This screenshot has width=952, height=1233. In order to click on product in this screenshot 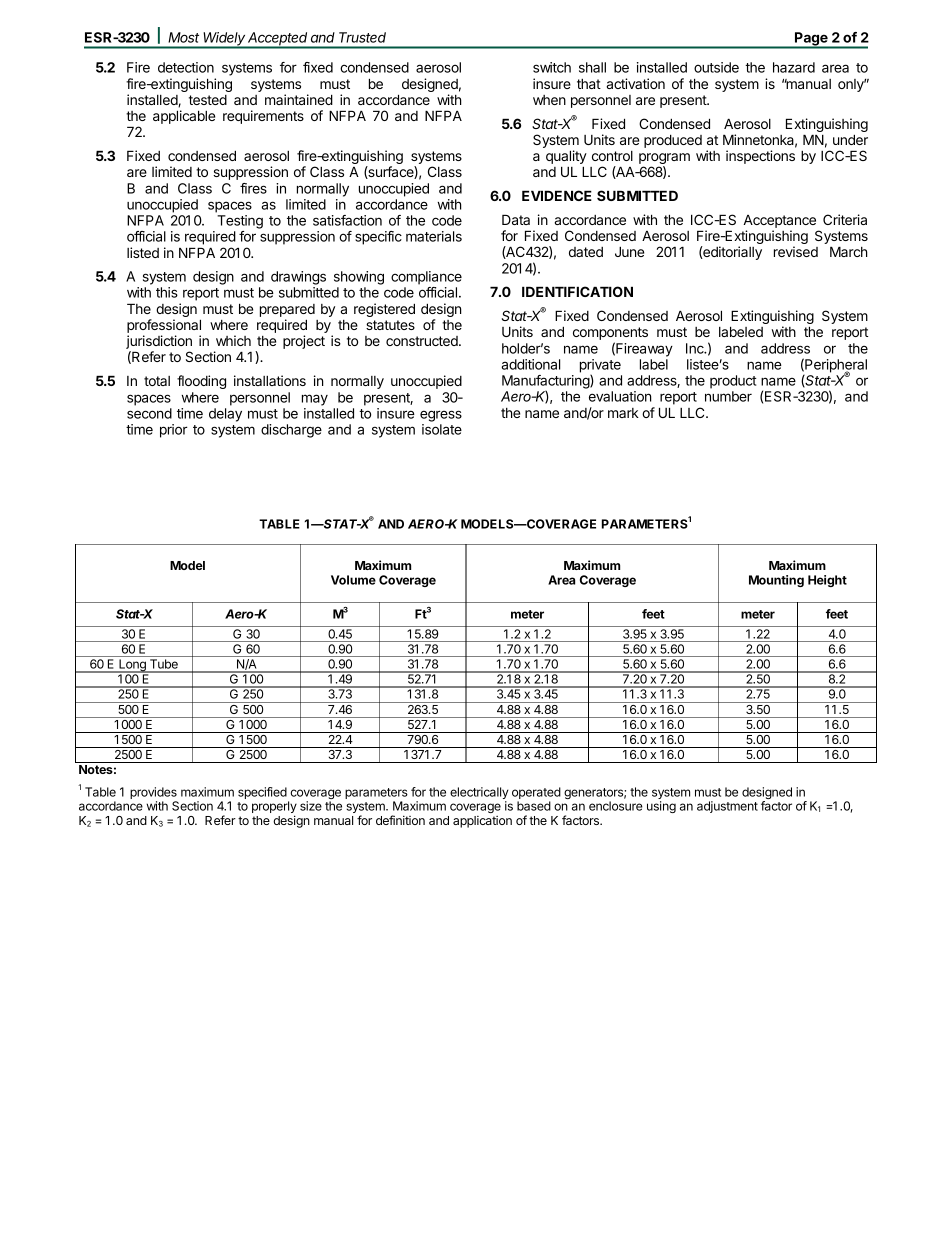, I will do `click(733, 382)`.
